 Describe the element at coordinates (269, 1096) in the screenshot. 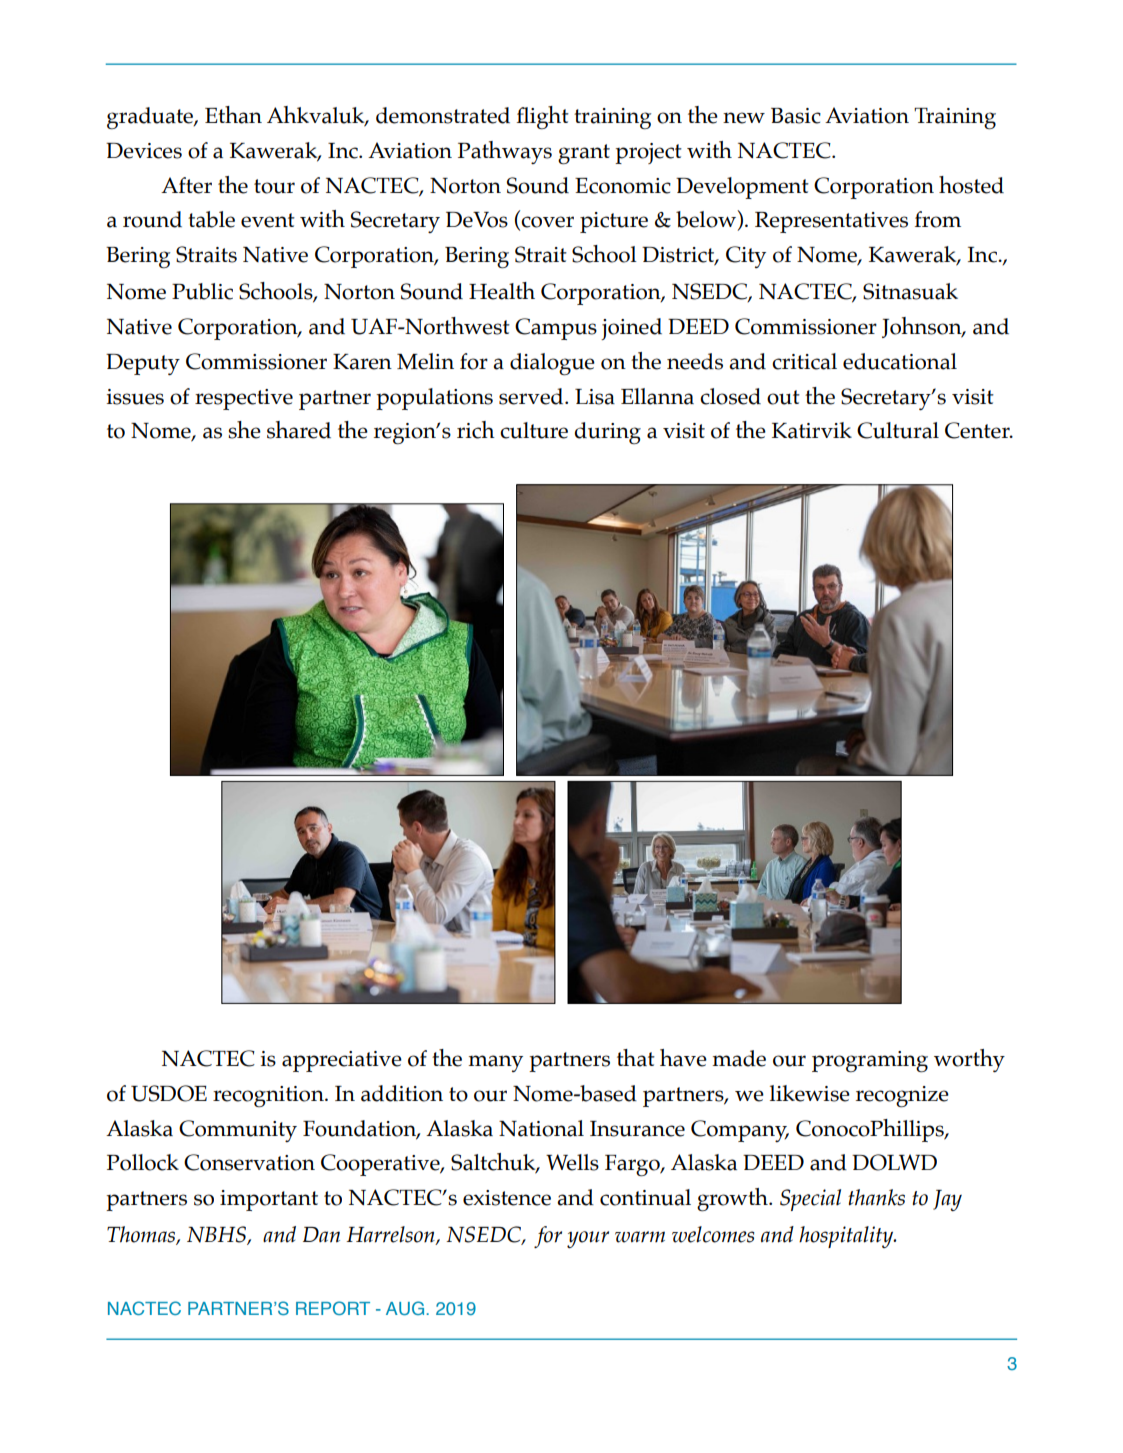

I see `recognition` at that location.
